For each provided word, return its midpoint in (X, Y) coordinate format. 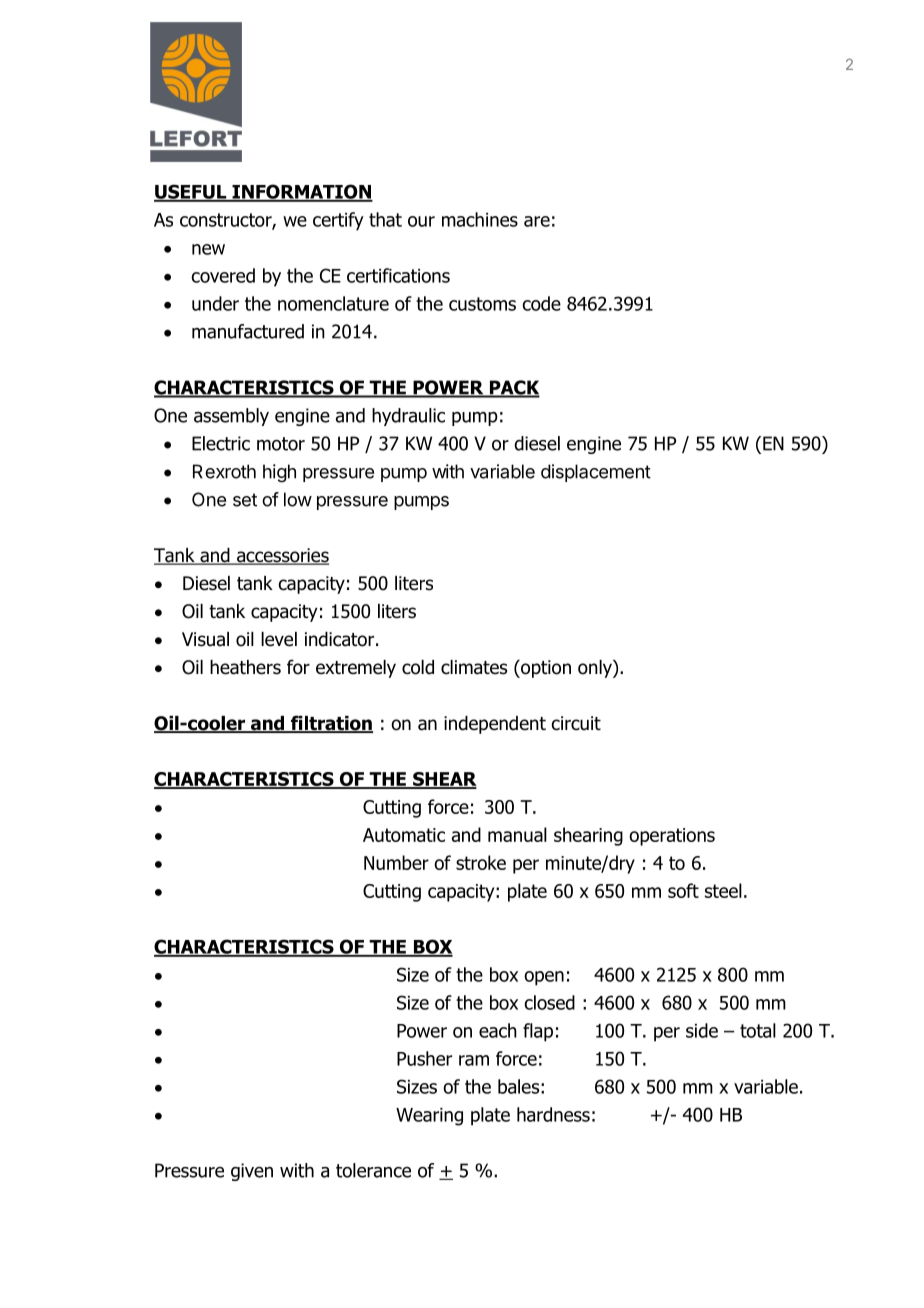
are (537, 221)
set (245, 500)
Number (396, 862)
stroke (481, 862)
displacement (596, 473)
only (596, 669)
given (252, 1172)
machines (480, 219)
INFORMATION (301, 192)
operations (672, 837)
